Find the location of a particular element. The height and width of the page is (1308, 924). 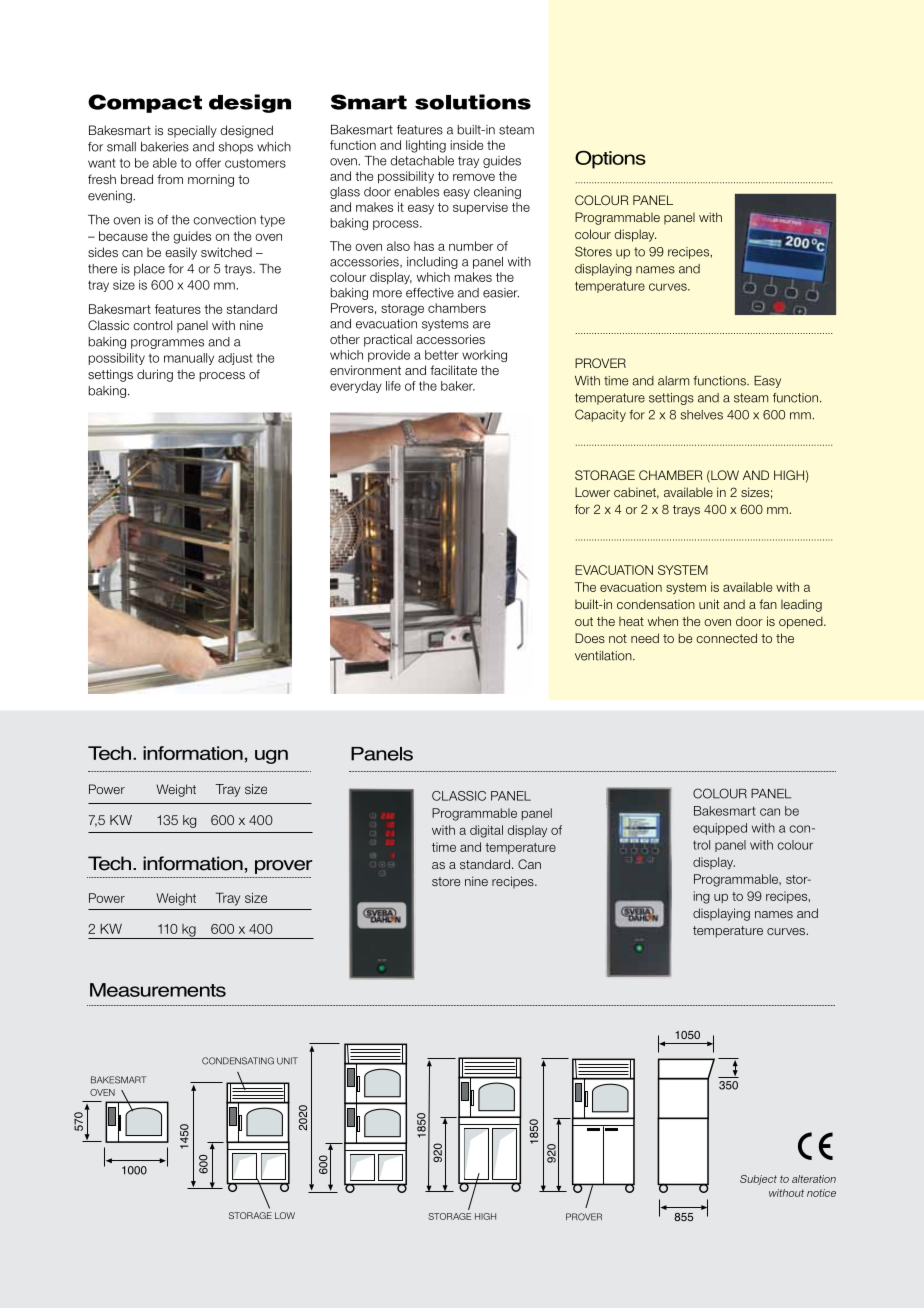

digital is located at coordinates (486, 831).
